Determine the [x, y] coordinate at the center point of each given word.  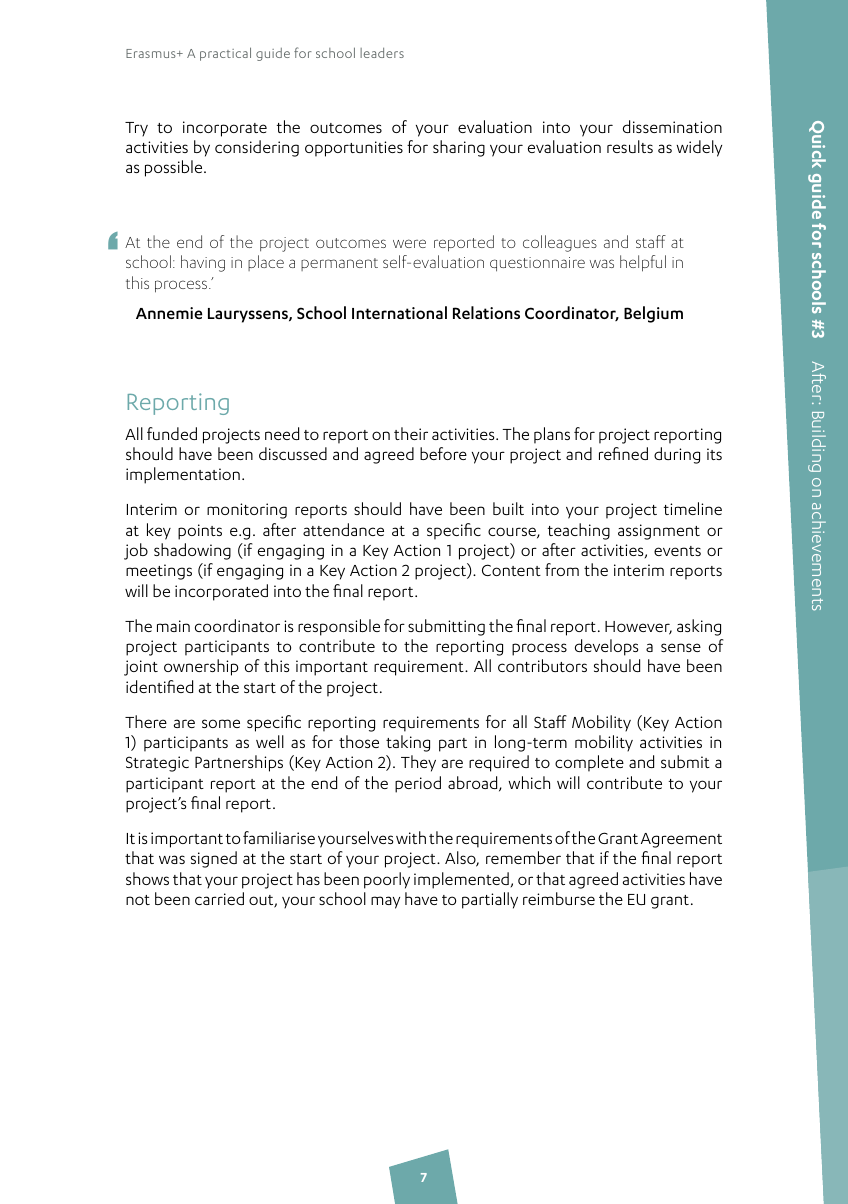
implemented [461, 880]
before [443, 453]
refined [623, 453]
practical [225, 54]
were [409, 243]
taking [408, 743]
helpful [643, 263]
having [203, 263]
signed [214, 859]
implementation [183, 475]
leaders [382, 53]
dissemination [672, 126]
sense [681, 647]
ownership [201, 667]
